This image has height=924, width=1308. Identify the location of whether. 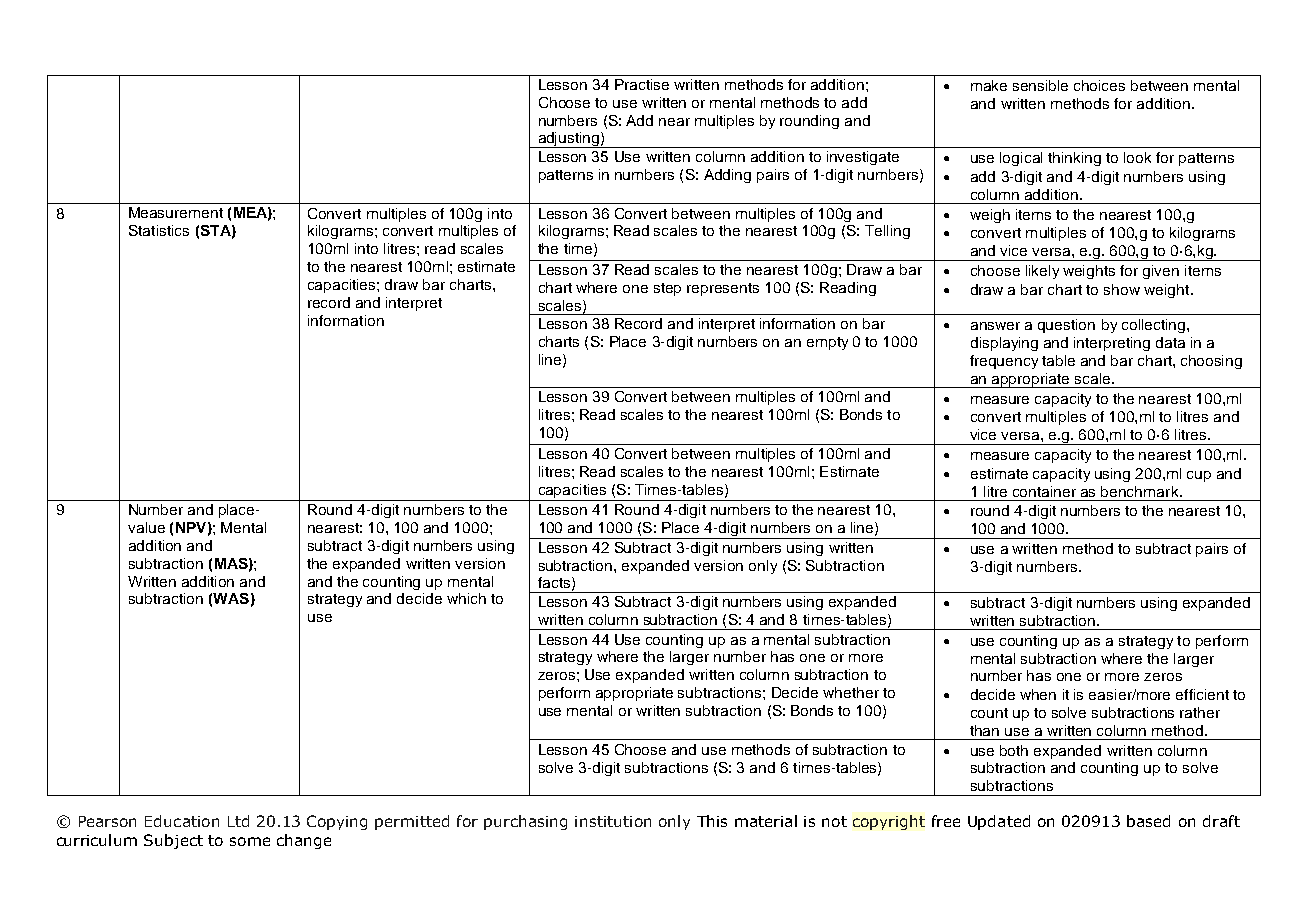
(851, 692).
